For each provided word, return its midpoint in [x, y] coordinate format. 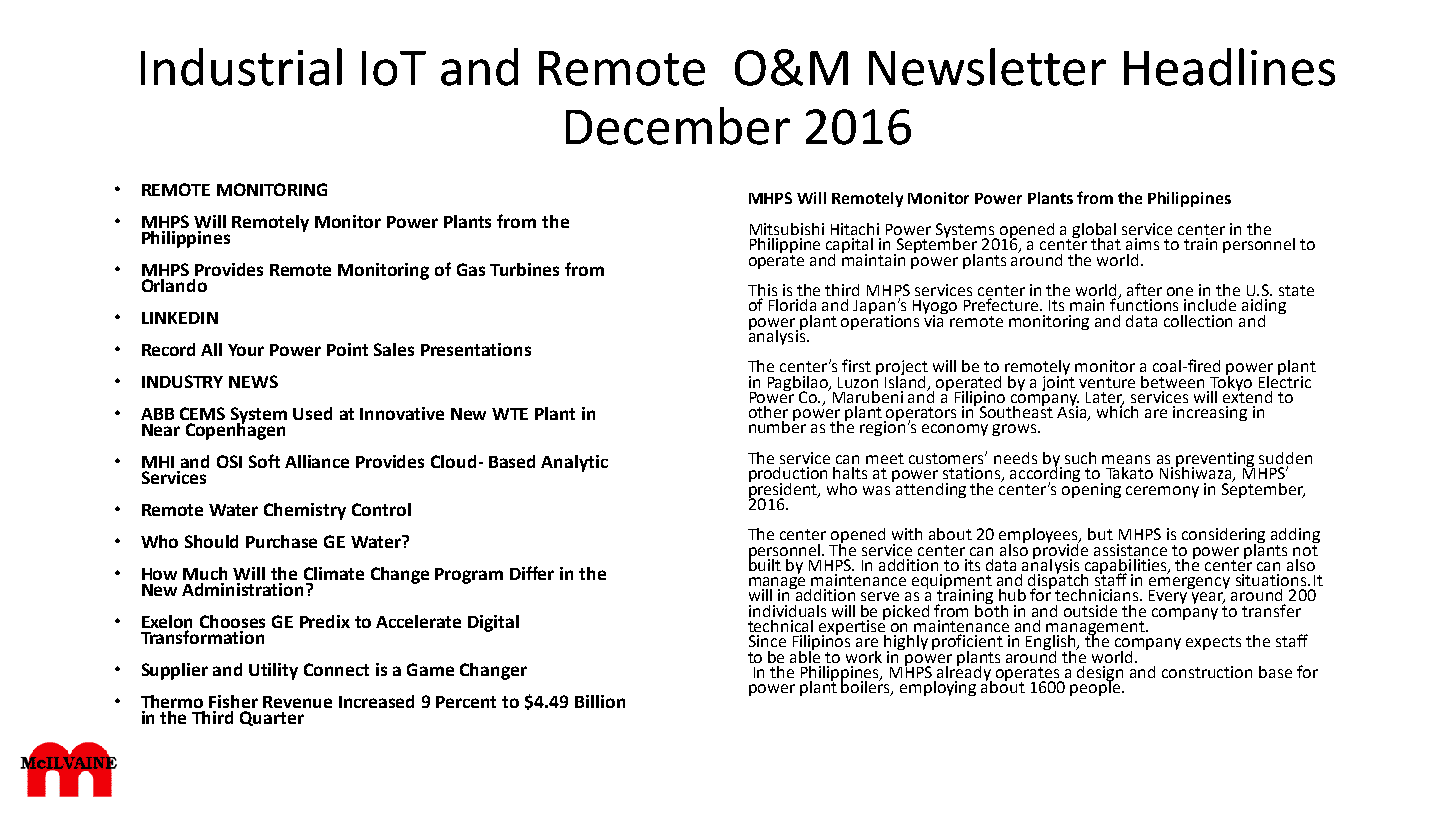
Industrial [241, 67]
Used [312, 413]
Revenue [297, 702]
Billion [600, 701]
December [678, 126]
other [768, 412]
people [1096, 687]
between [1172, 382]
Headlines [1229, 67]
